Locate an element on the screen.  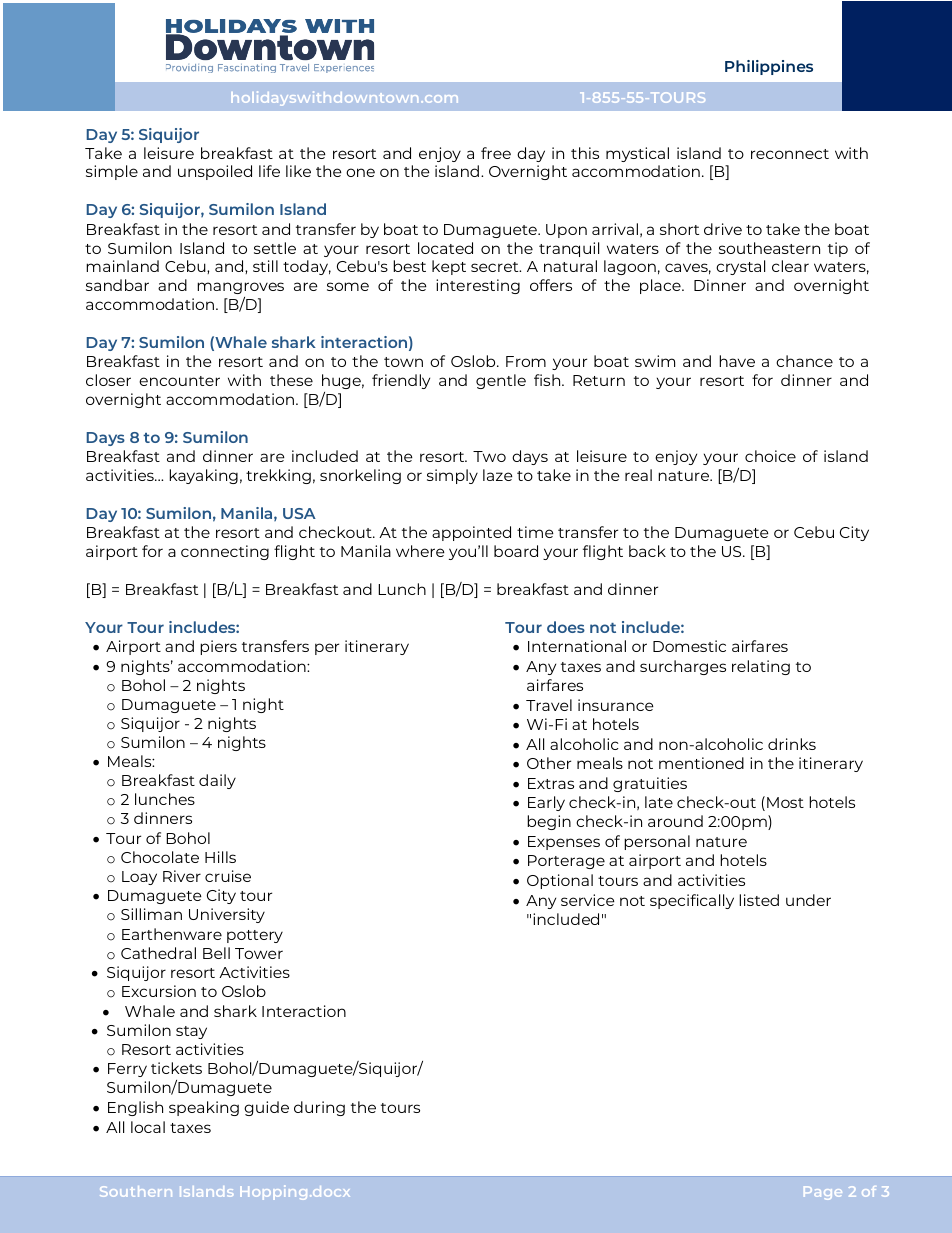
free is located at coordinates (496, 153).
